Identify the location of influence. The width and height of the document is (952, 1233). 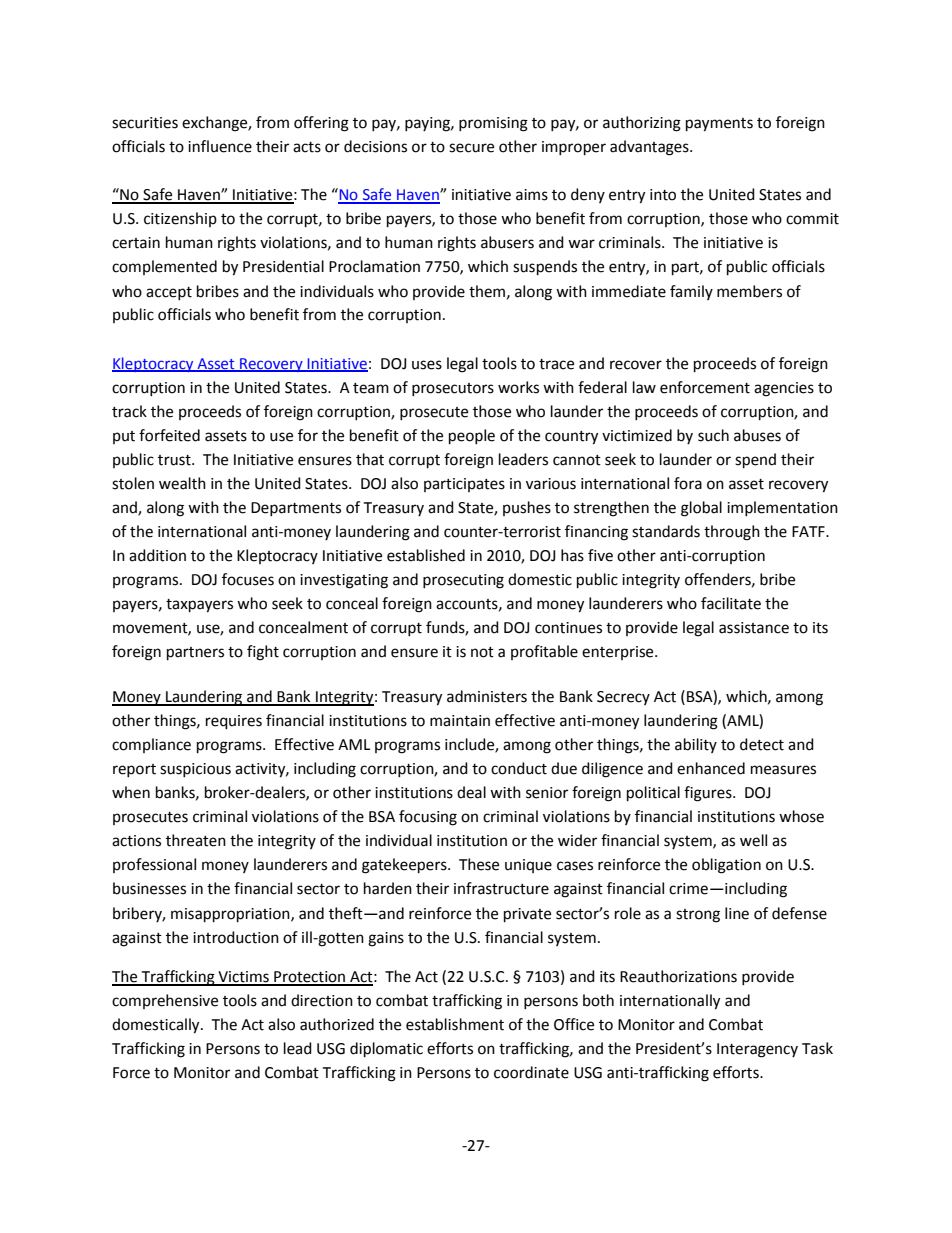
(220, 146).
